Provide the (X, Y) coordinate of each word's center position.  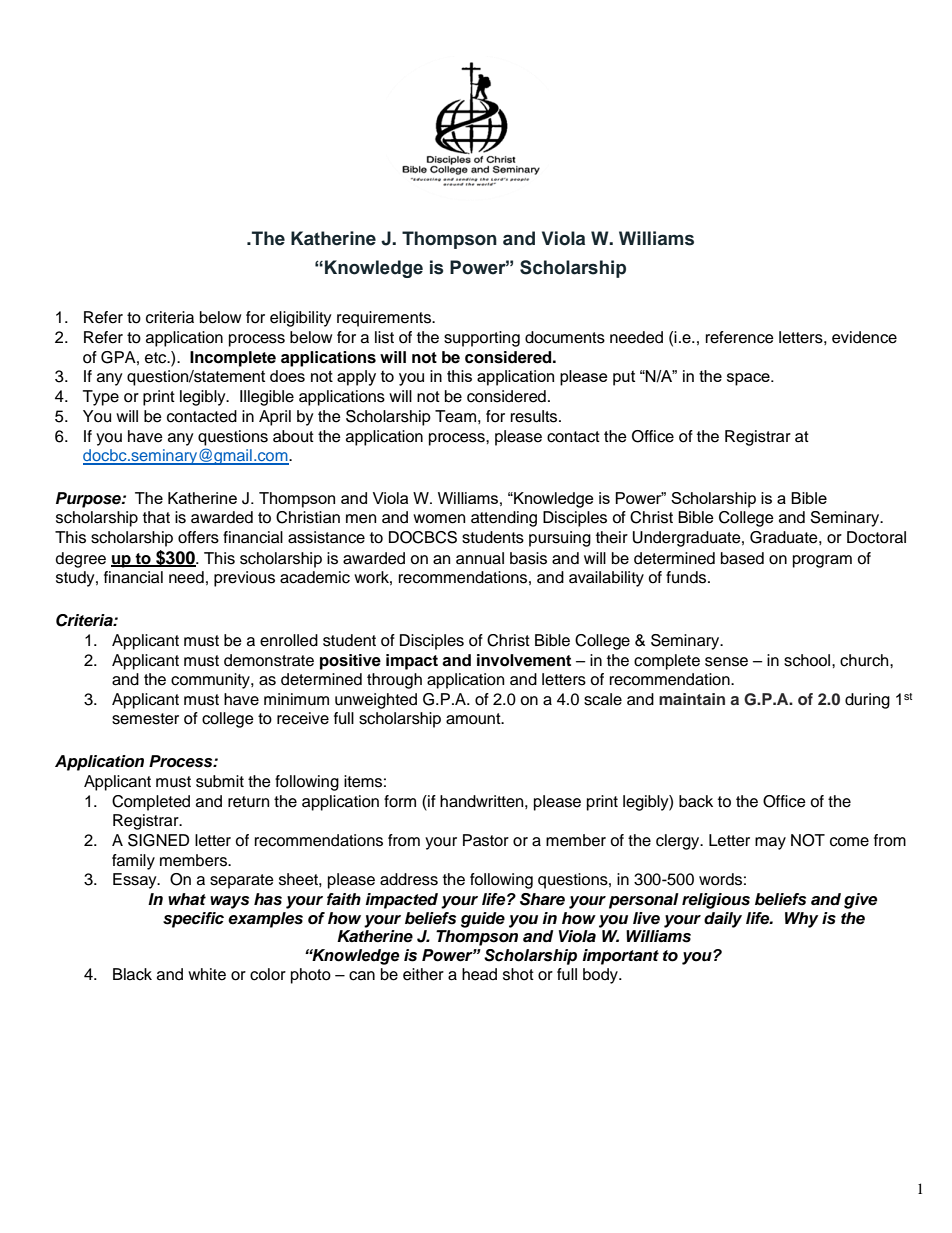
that (156, 517)
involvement (524, 660)
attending (504, 519)
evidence (864, 337)
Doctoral (876, 537)
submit (220, 781)
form (400, 801)
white (207, 974)
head (479, 974)
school (808, 660)
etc (157, 358)
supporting (482, 339)
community (211, 681)
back (696, 801)
